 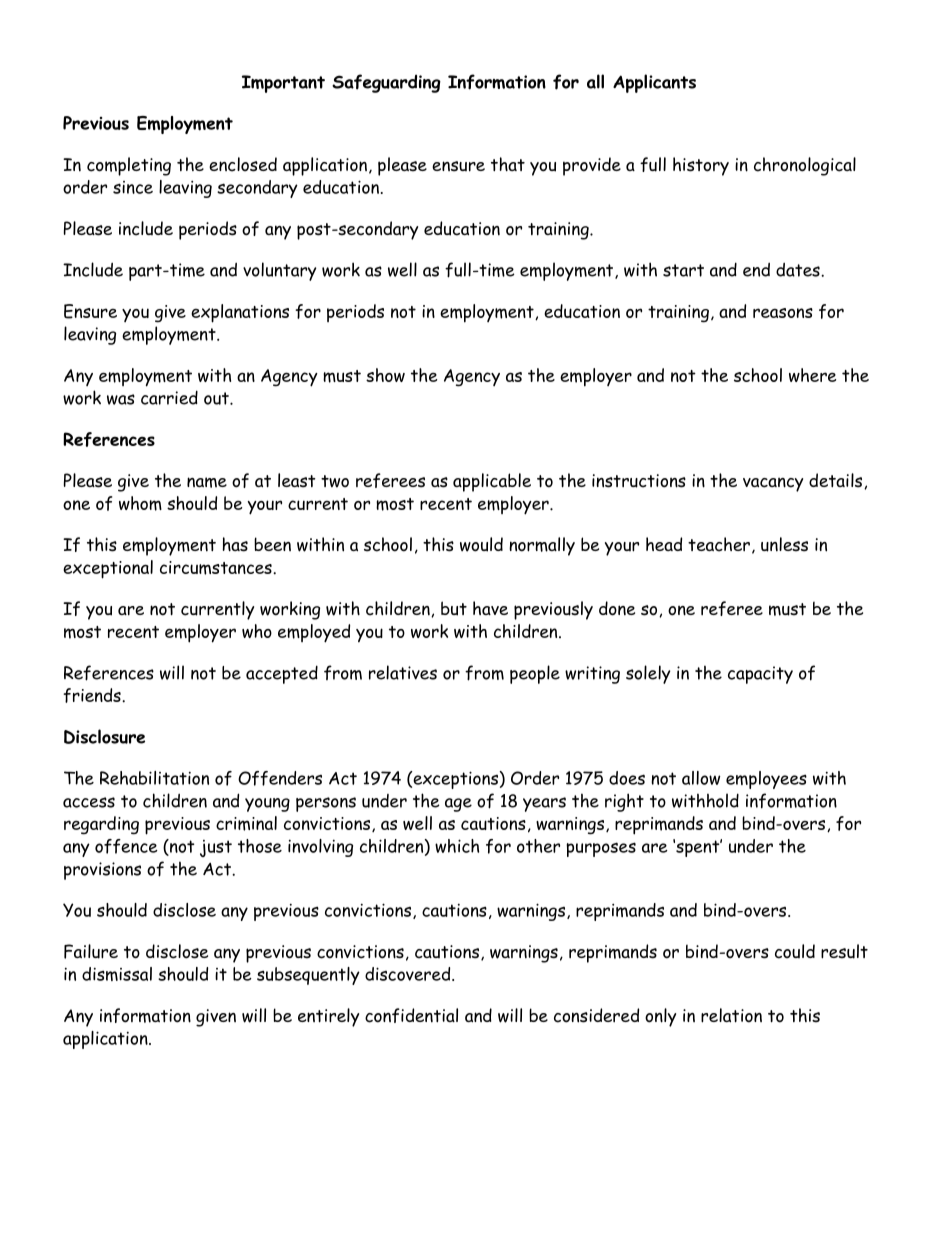 I want to click on relation, so click(x=731, y=1015).
